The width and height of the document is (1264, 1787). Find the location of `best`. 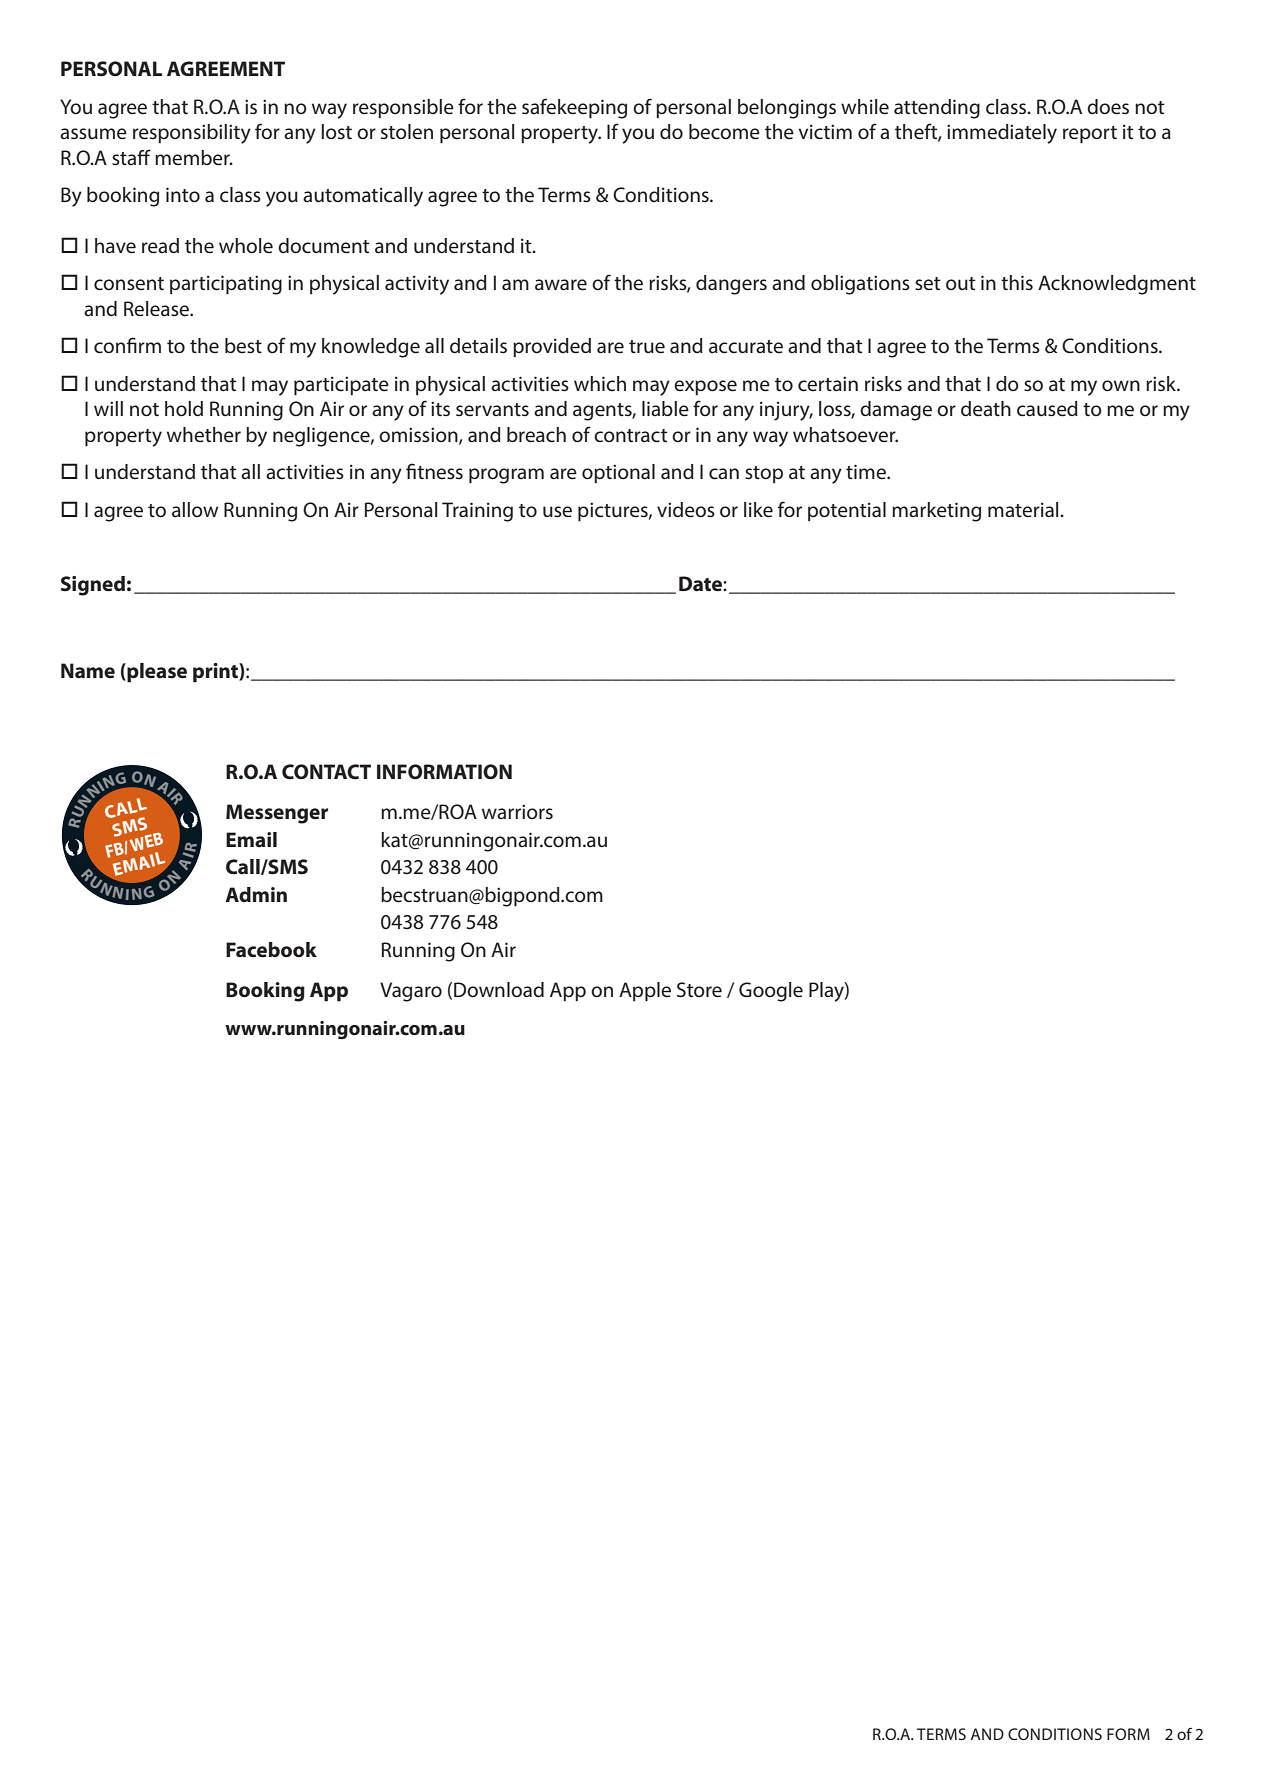

best is located at coordinates (243, 346).
